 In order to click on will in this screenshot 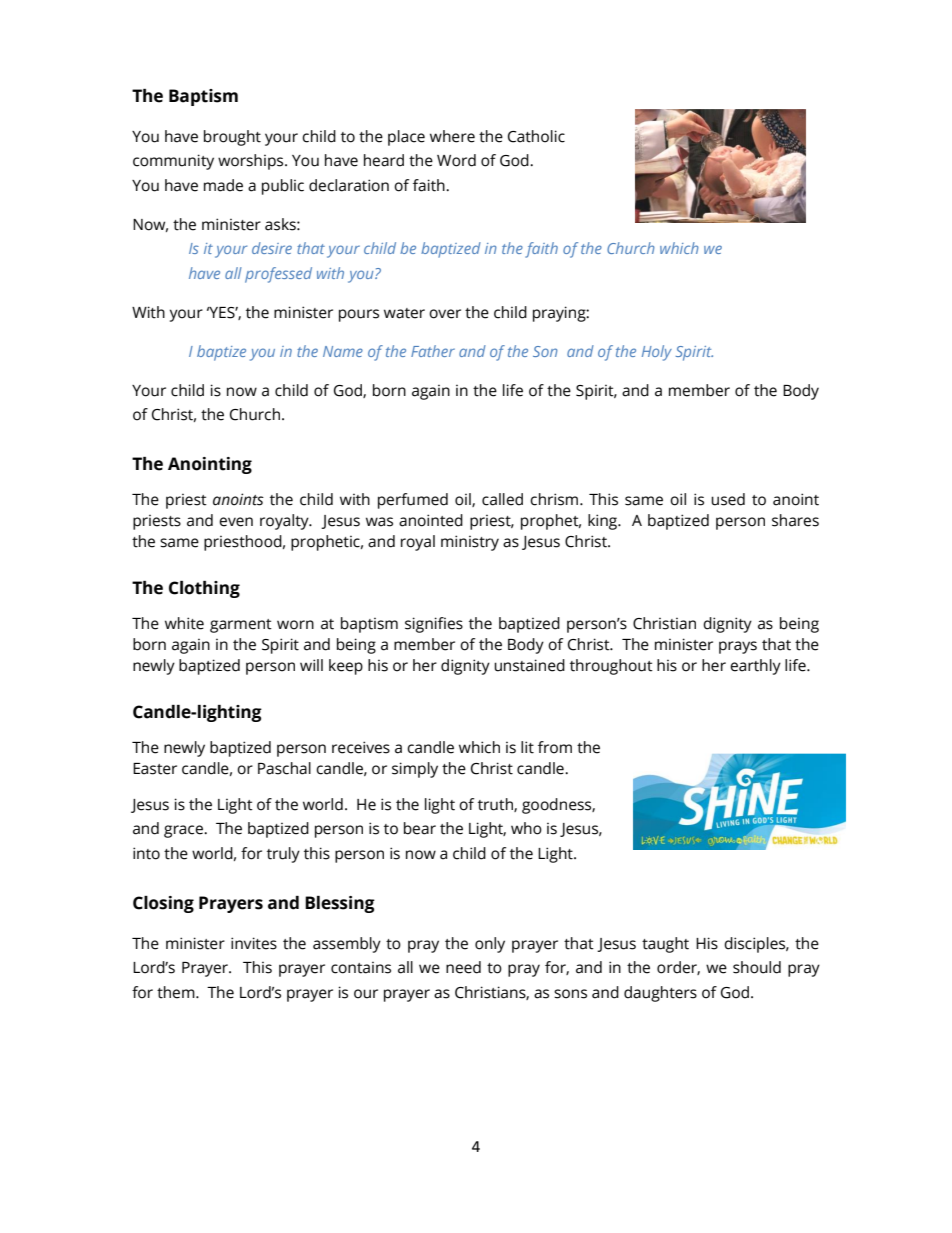, I will do `click(311, 665)`.
